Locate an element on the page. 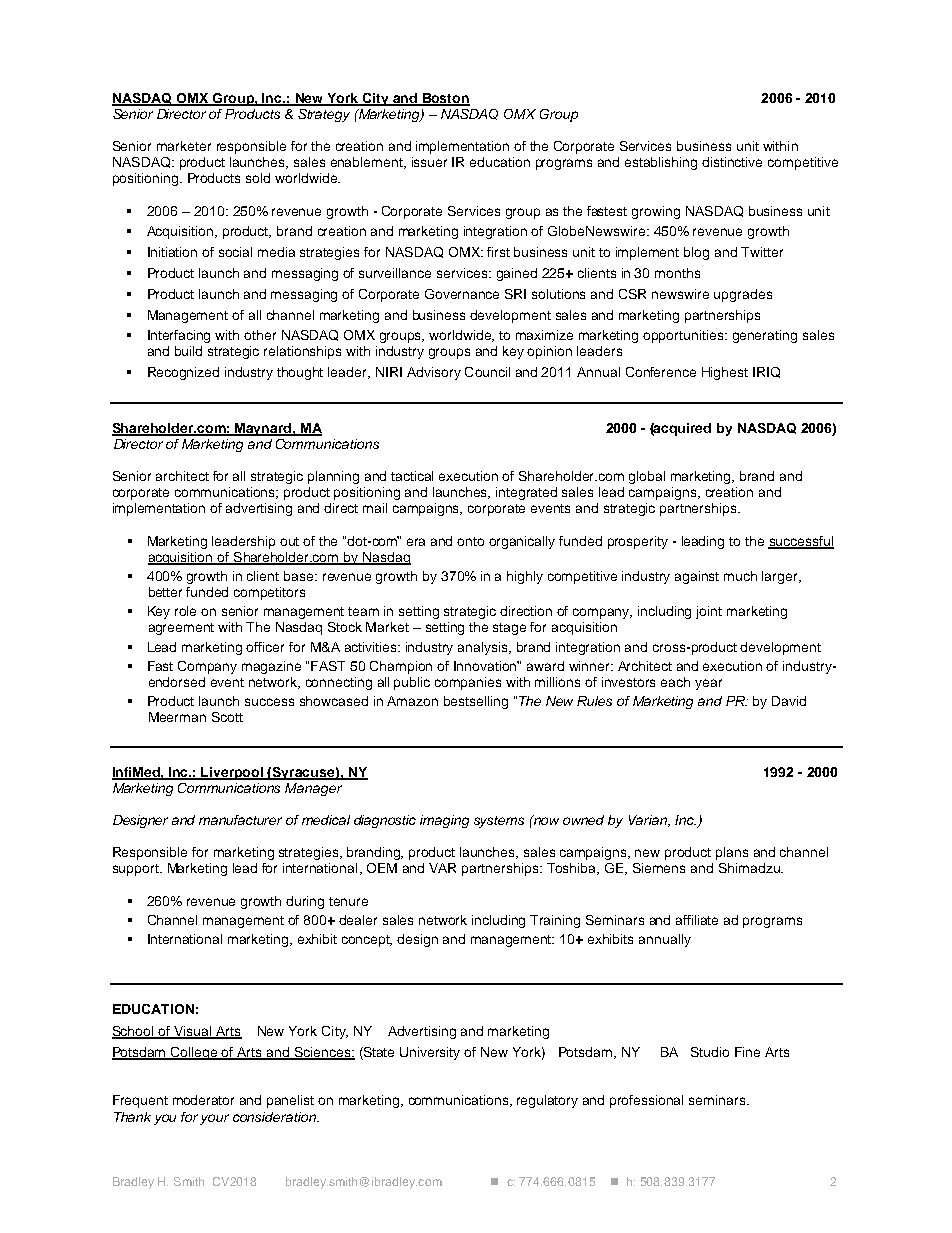 This document has height=1233, width=952. sold is located at coordinates (258, 178).
